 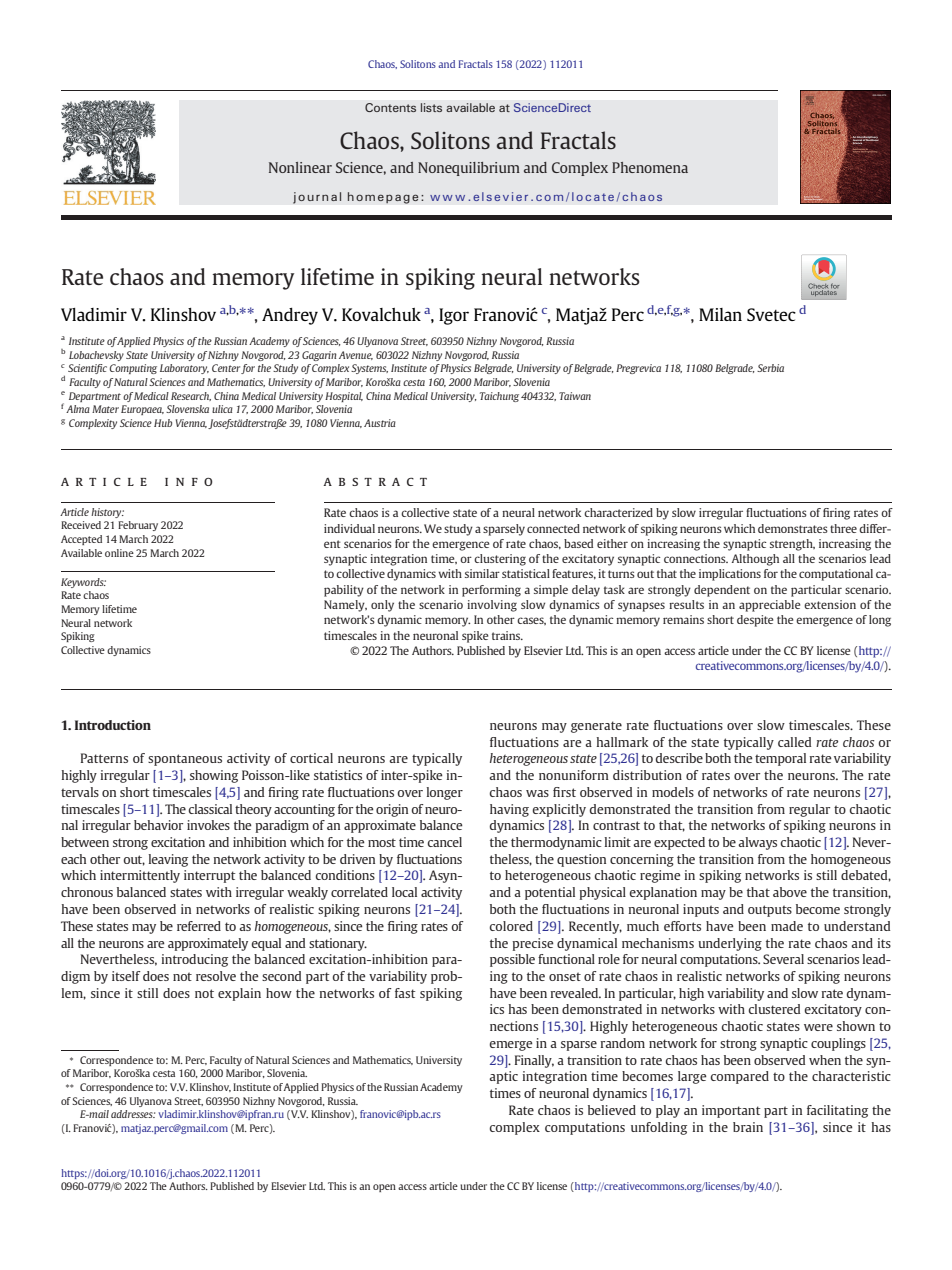 I want to click on despite, so click(x=755, y=621).
